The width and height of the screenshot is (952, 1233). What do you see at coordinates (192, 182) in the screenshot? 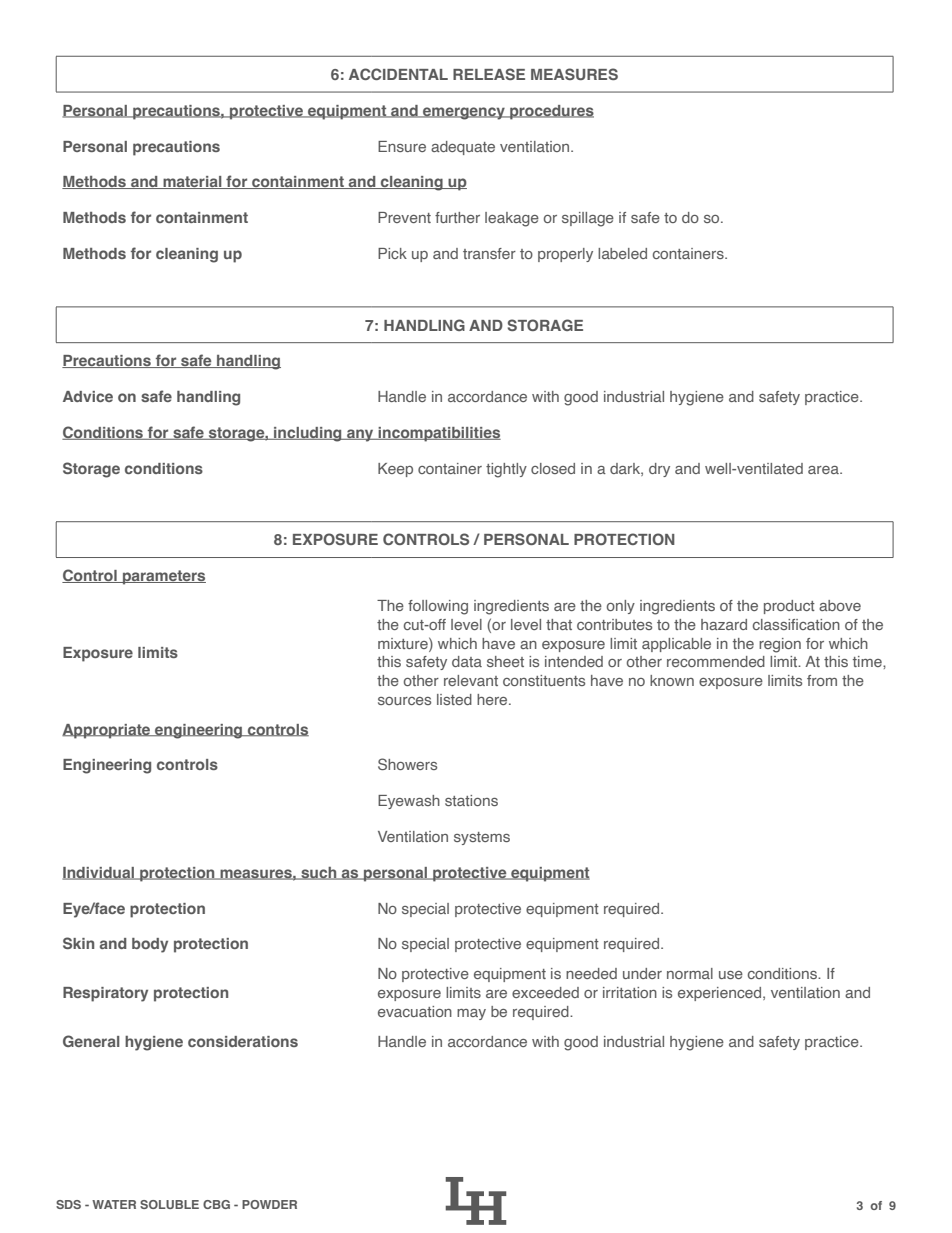
I see `material` at bounding box center [192, 182].
